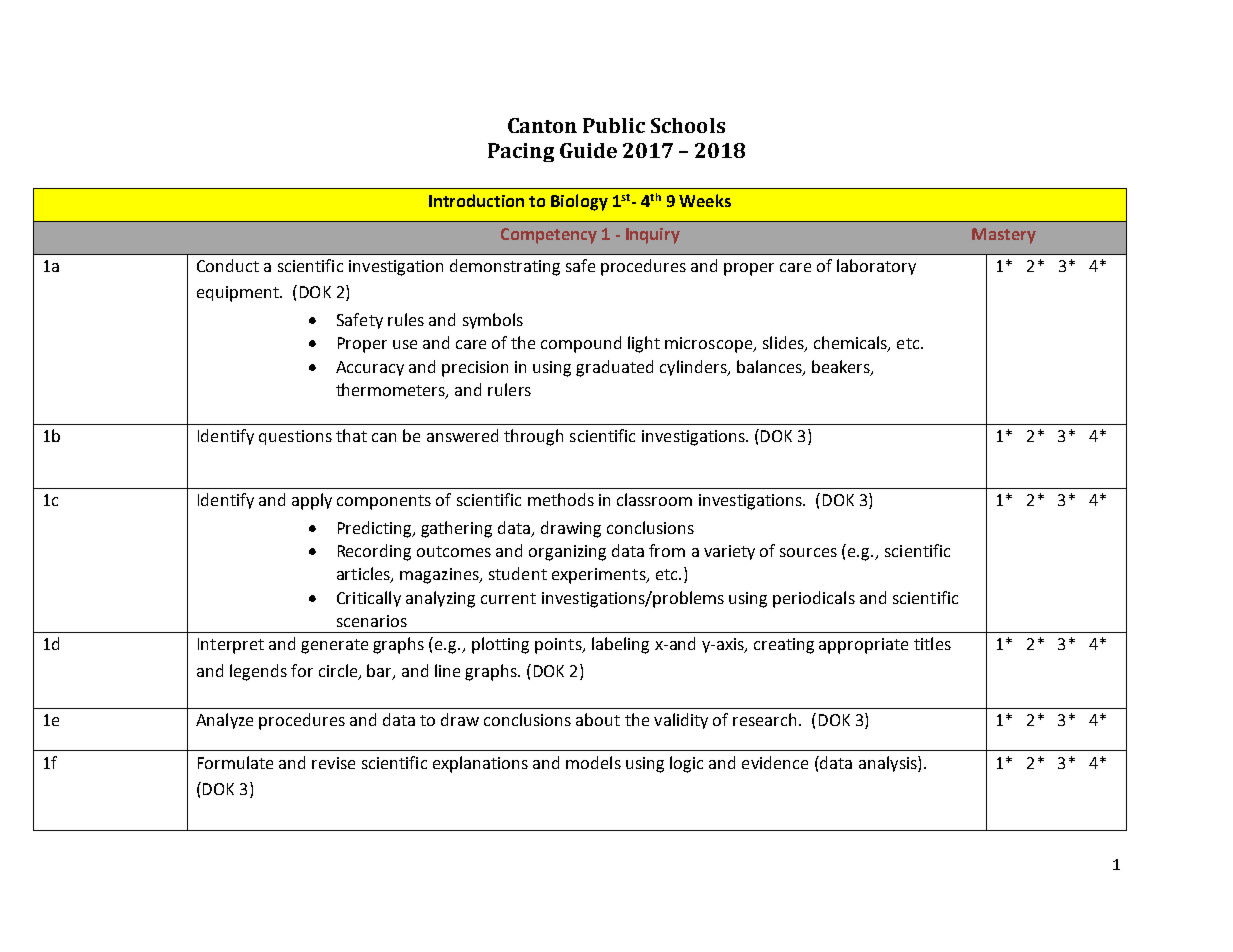  Describe the element at coordinates (889, 764) in the document. I see `analysis` at that location.
